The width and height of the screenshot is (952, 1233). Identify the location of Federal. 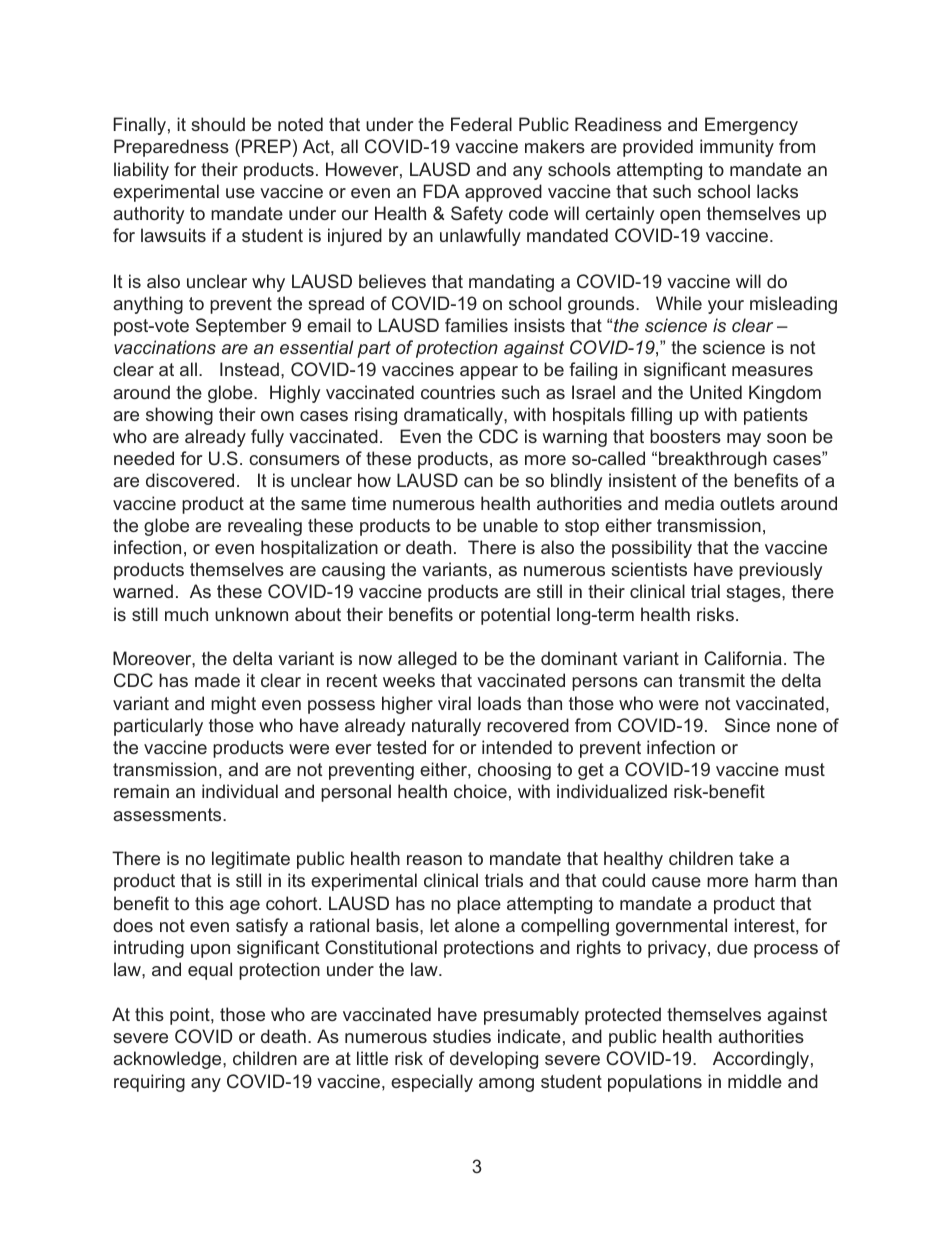
(481, 124).
